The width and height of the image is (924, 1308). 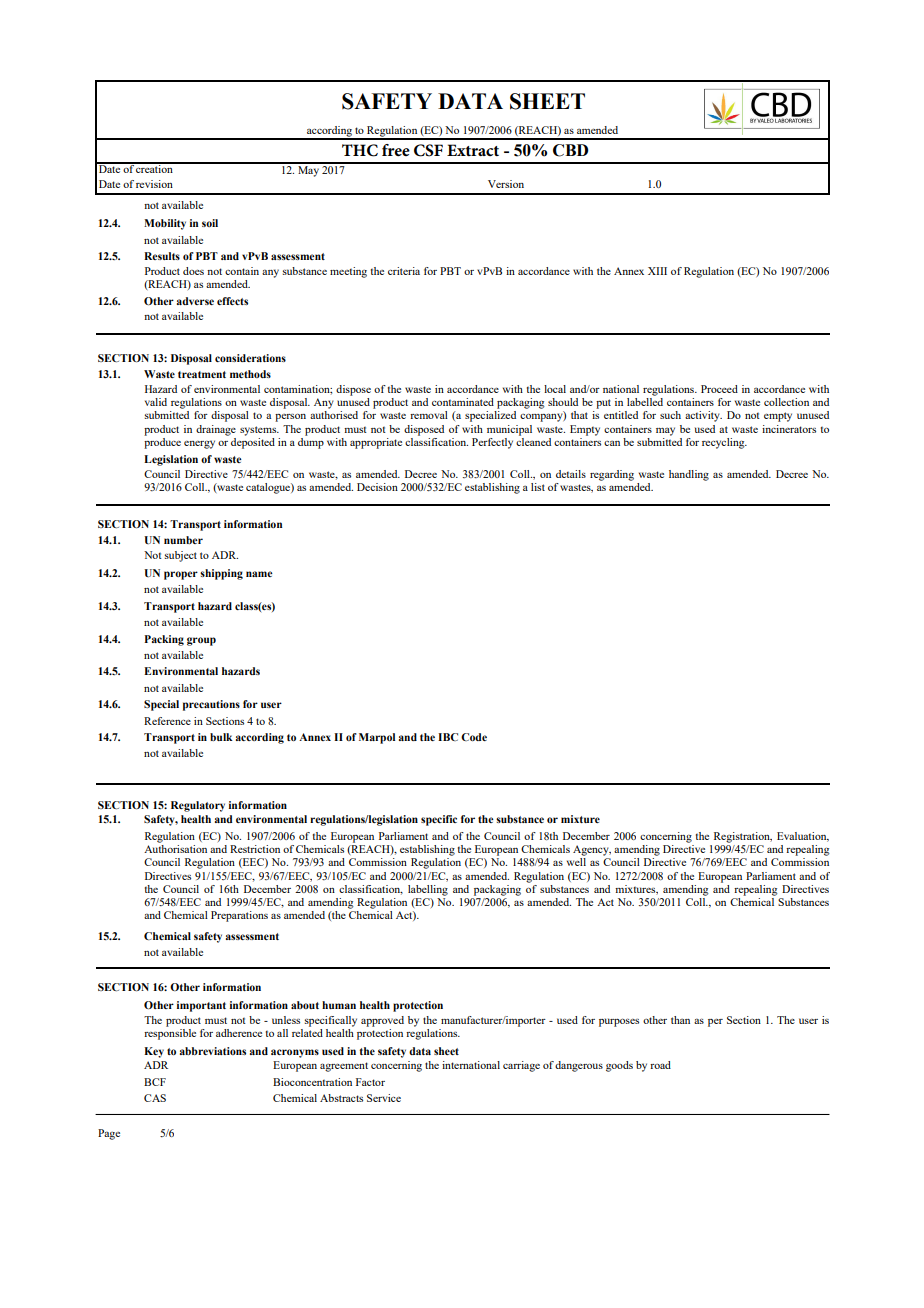 What do you see at coordinates (448, 737) in the image?
I see `IBC` at bounding box center [448, 737].
